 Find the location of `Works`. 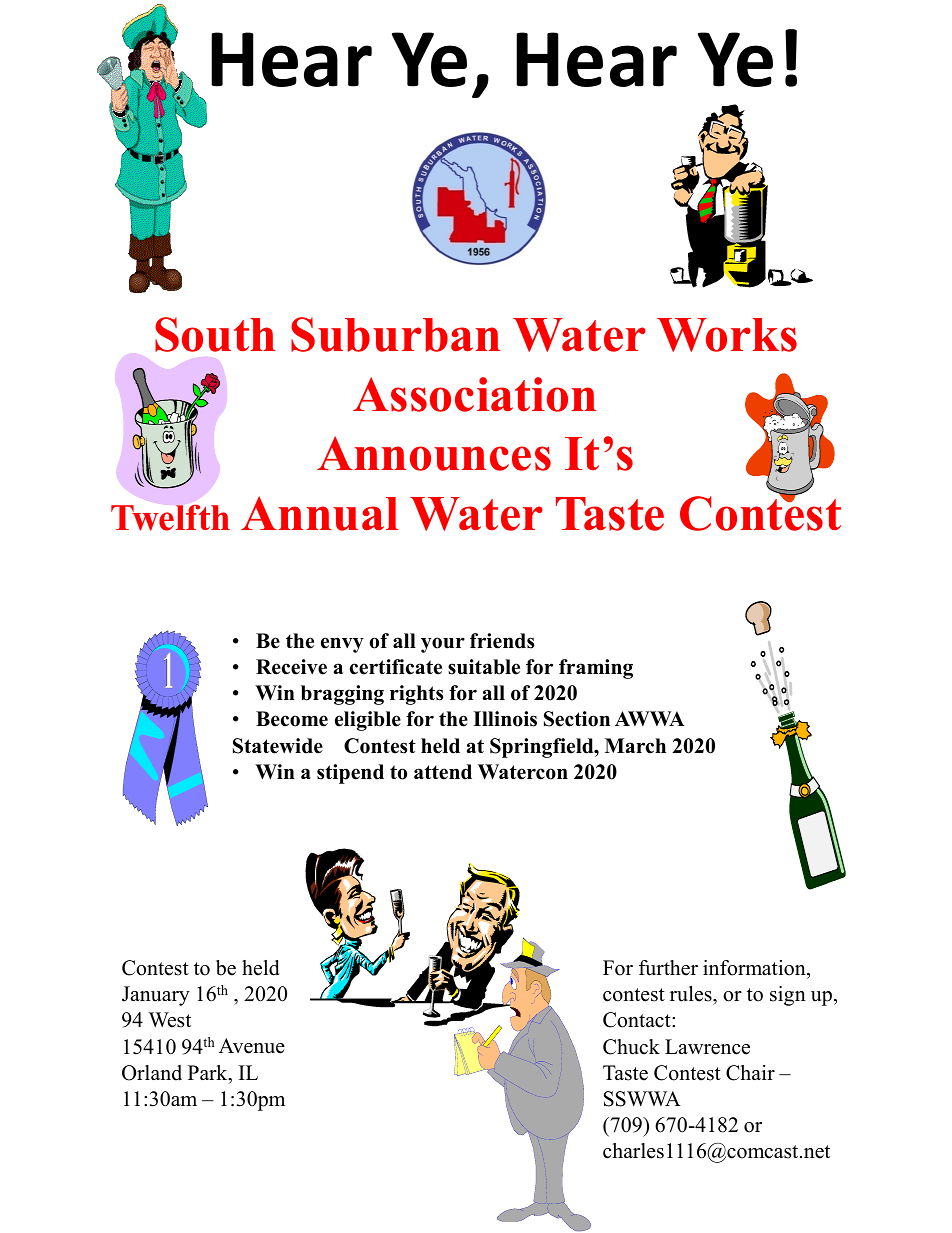

Works is located at coordinates (727, 335).
